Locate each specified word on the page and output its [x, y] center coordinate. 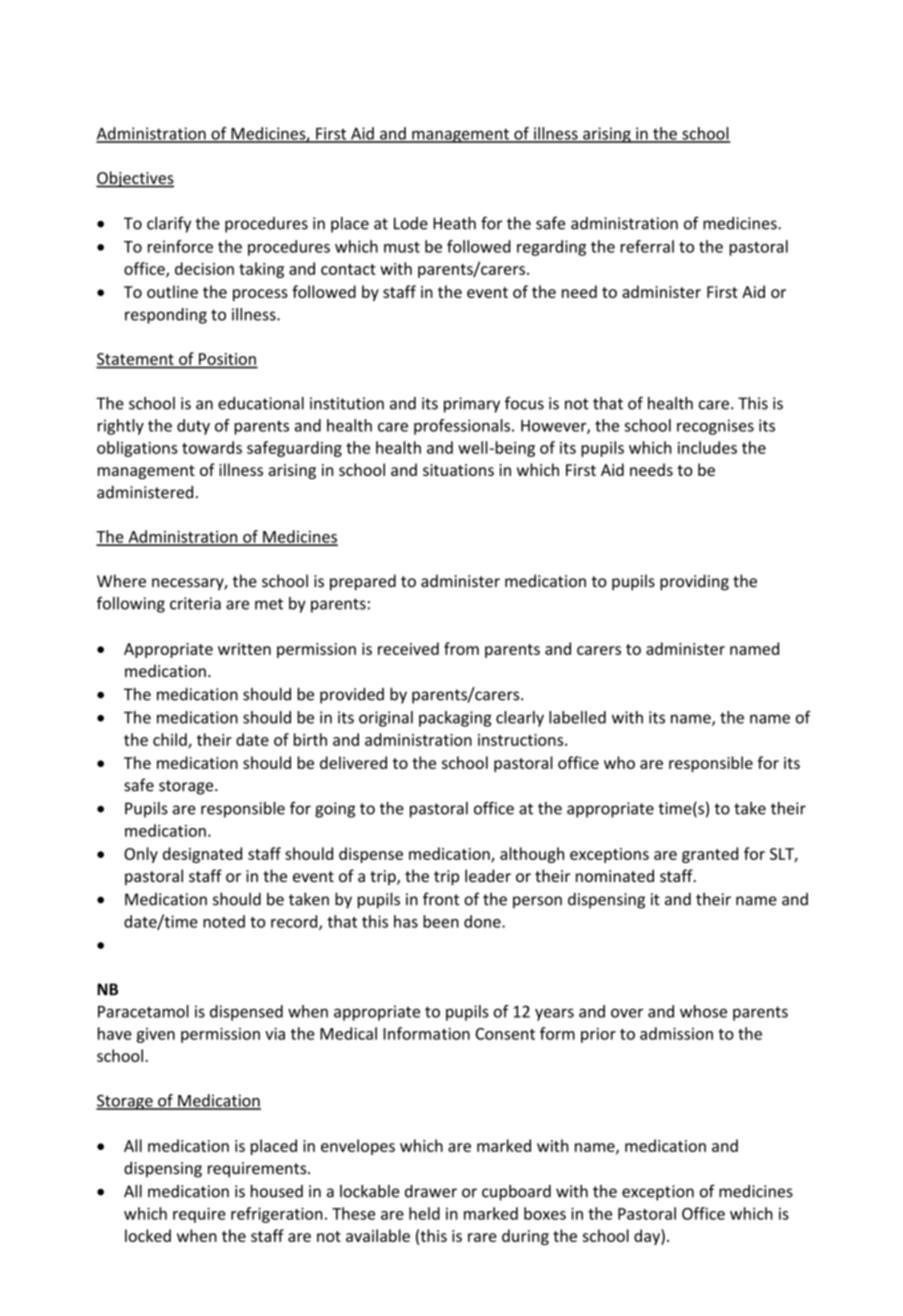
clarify [169, 224]
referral [647, 246]
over [627, 1013]
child [171, 740]
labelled [577, 717]
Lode [411, 223]
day [648, 1237]
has [406, 921]
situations [458, 470]
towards [212, 447]
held [424, 1213]
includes [707, 447]
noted [224, 921]
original [386, 719]
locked [148, 1235]
